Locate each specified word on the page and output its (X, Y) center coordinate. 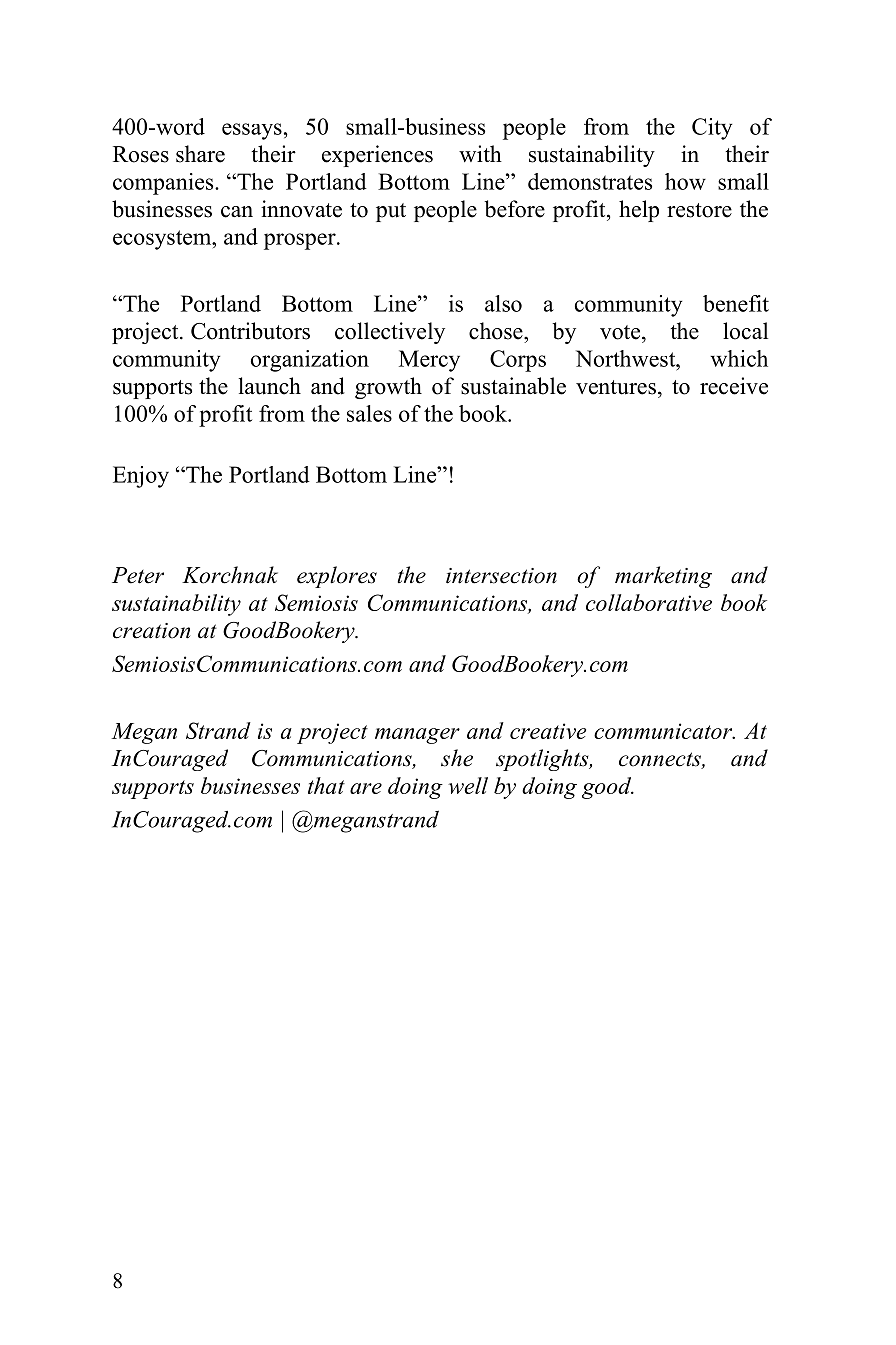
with (480, 153)
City (712, 129)
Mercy (429, 361)
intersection (501, 576)
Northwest (627, 358)
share (200, 154)
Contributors (250, 331)
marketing (663, 577)
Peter (138, 575)
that (326, 785)
